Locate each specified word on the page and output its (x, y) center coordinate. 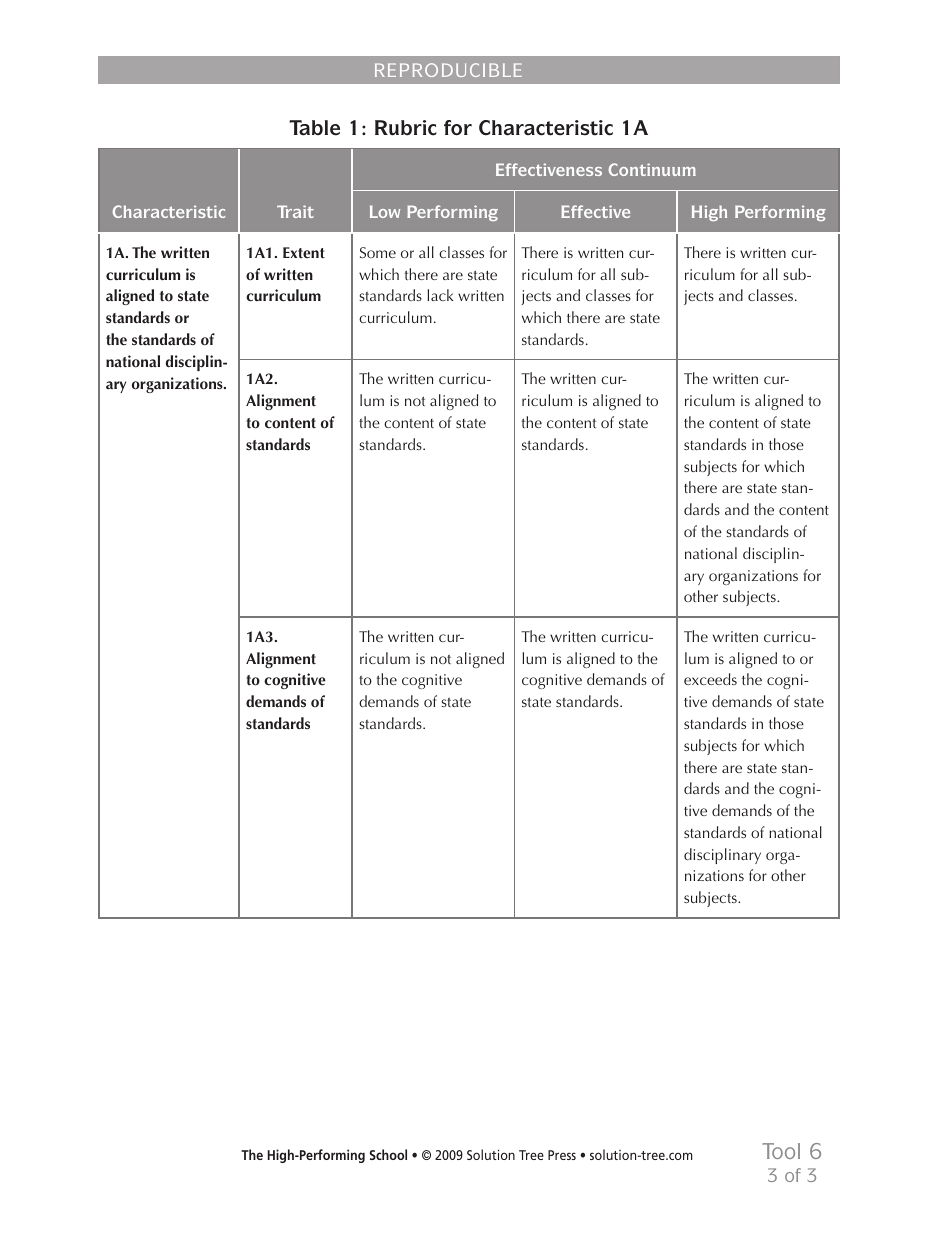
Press (562, 1155)
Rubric (406, 128)
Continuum (652, 169)
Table (314, 128)
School (388, 1154)
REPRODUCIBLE (448, 70)
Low (385, 211)
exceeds (710, 679)
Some (378, 253)
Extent (304, 253)
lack (440, 295)
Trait (295, 211)
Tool (781, 1151)
